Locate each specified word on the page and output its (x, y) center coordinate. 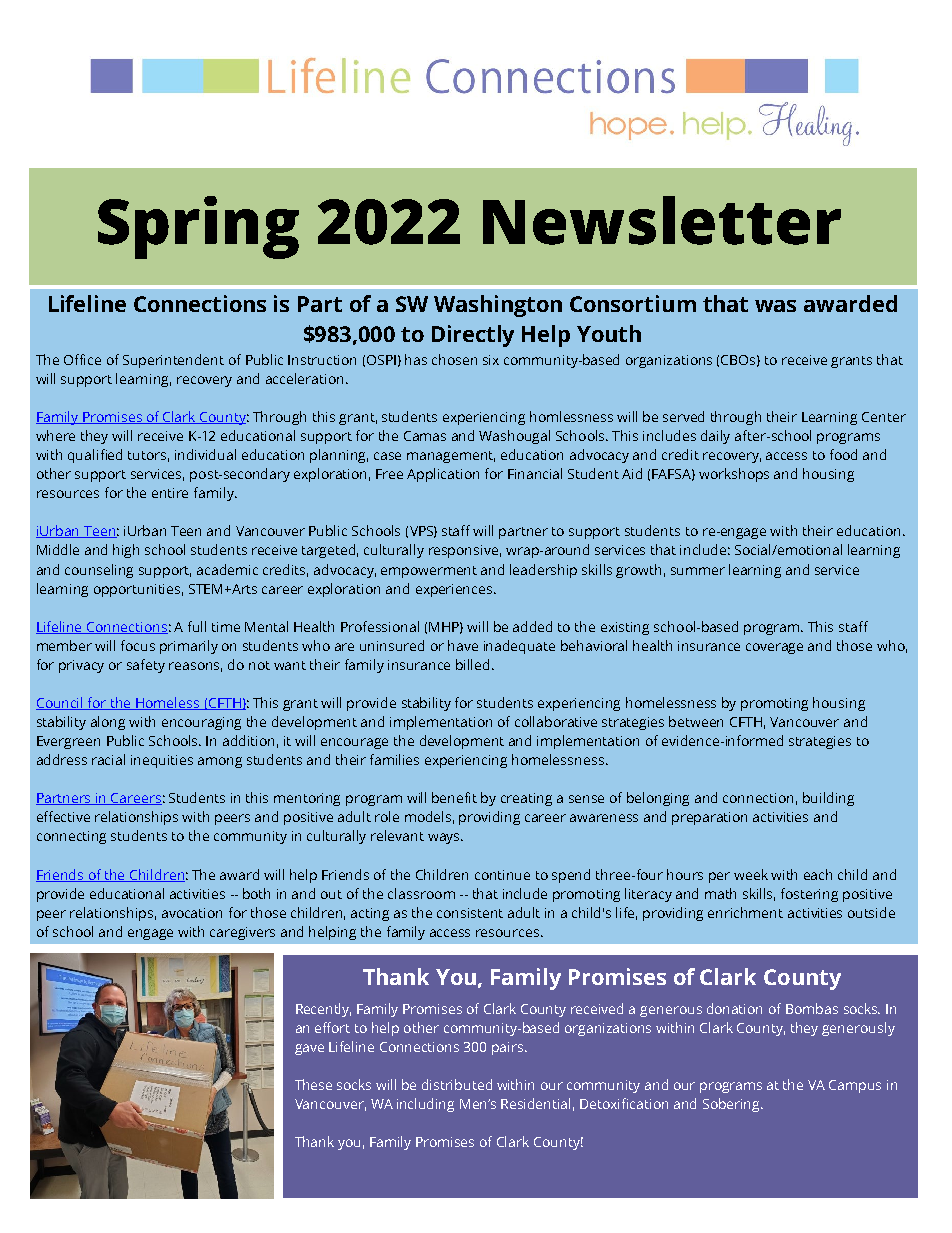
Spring (198, 227)
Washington (498, 306)
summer (698, 571)
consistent (470, 913)
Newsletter (662, 220)
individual (205, 454)
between (696, 721)
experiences (455, 590)
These (313, 1084)
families (394, 759)
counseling (99, 571)
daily (715, 437)
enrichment (745, 912)
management (451, 457)
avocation (192, 913)
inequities (162, 761)
